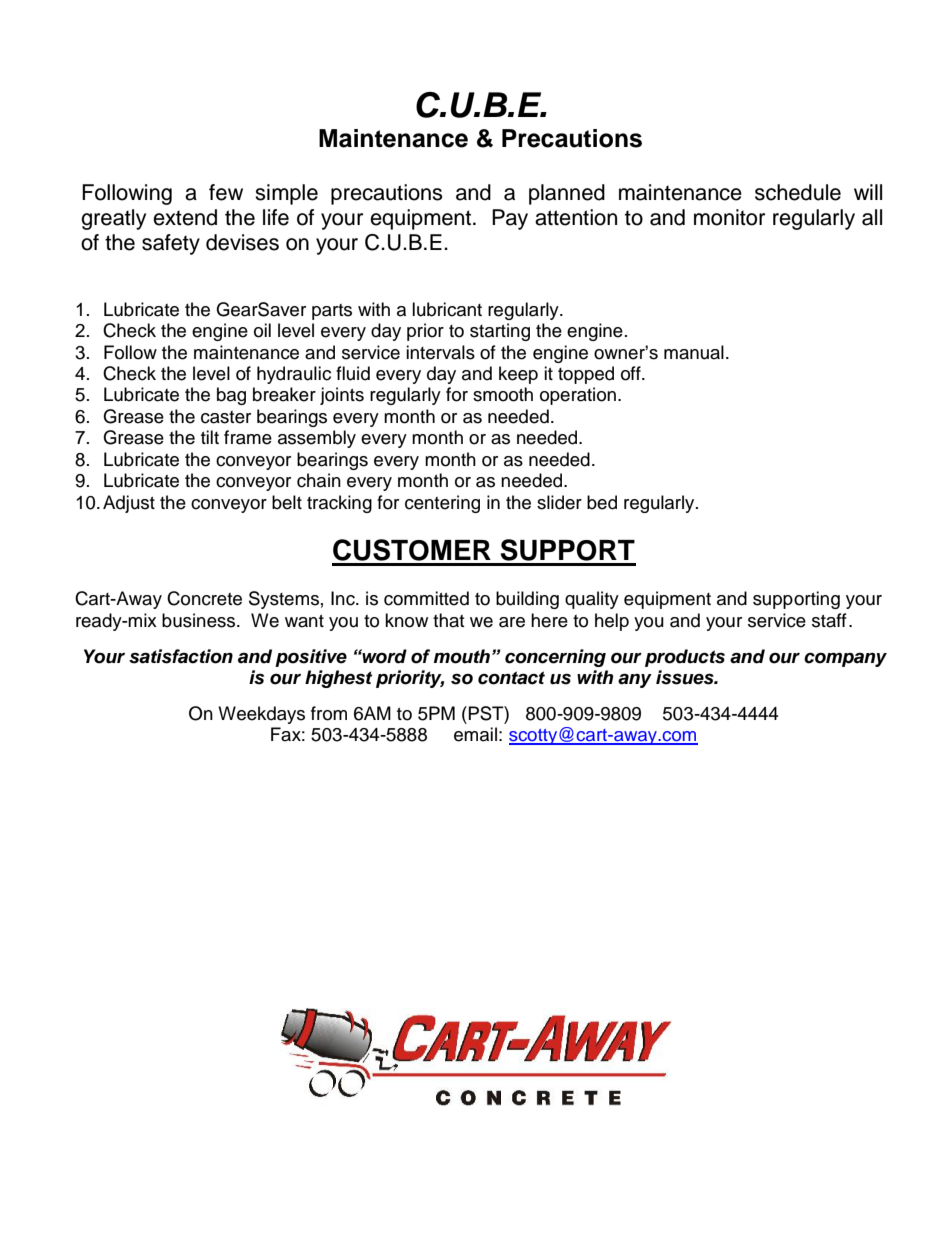 This page has width=952, height=1233. I want to click on tilt, so click(210, 437).
